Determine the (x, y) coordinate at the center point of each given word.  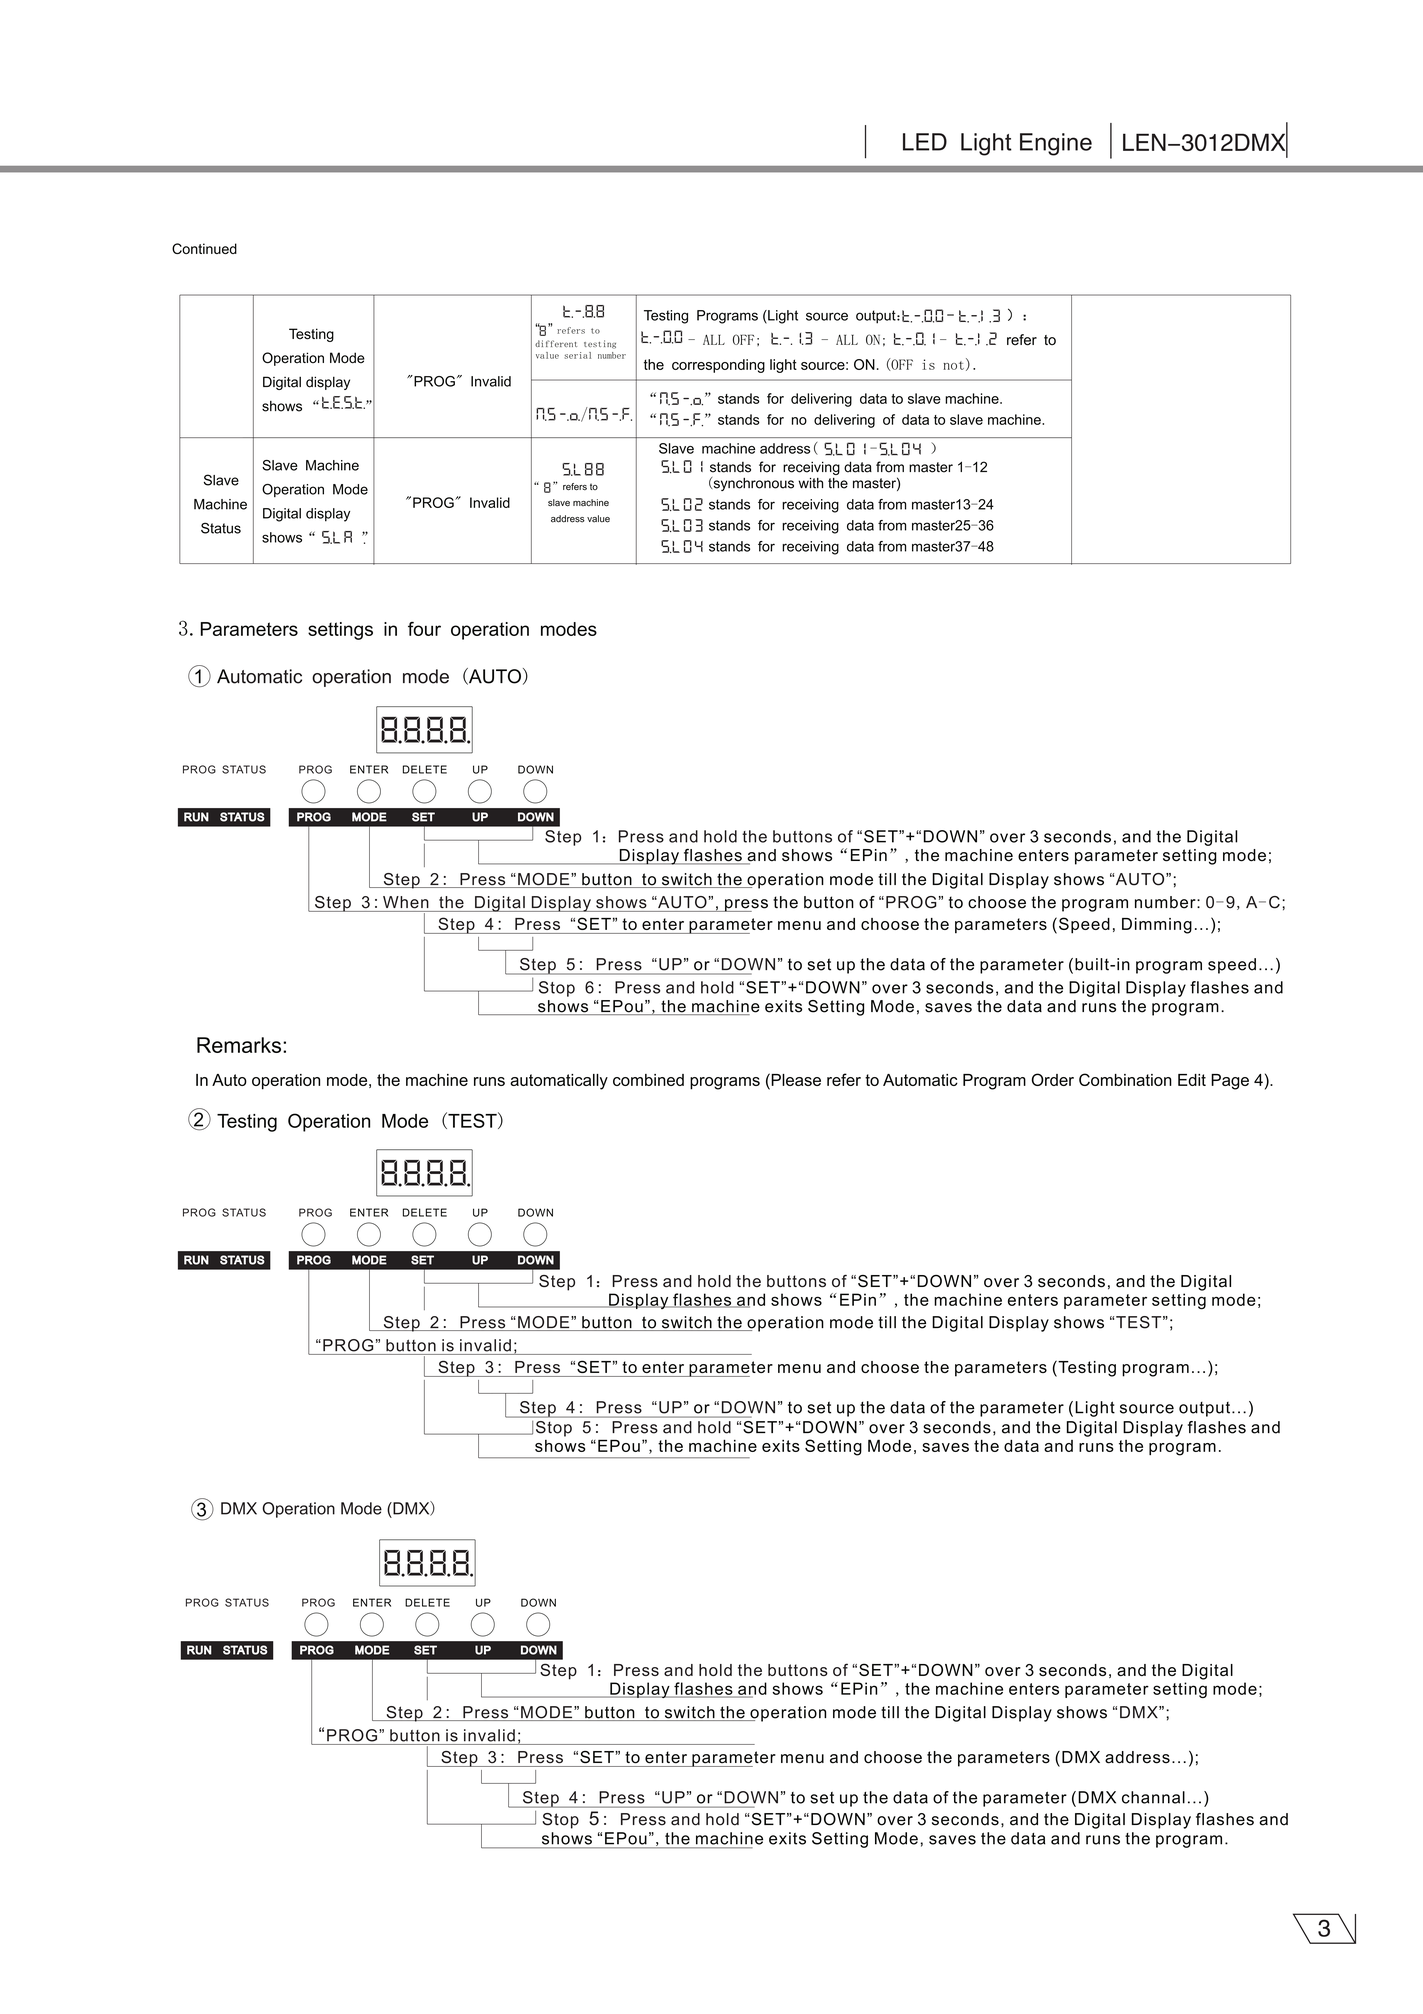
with (810, 483)
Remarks (240, 1045)
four (424, 629)
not (953, 365)
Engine (1056, 144)
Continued (204, 248)
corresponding (718, 366)
